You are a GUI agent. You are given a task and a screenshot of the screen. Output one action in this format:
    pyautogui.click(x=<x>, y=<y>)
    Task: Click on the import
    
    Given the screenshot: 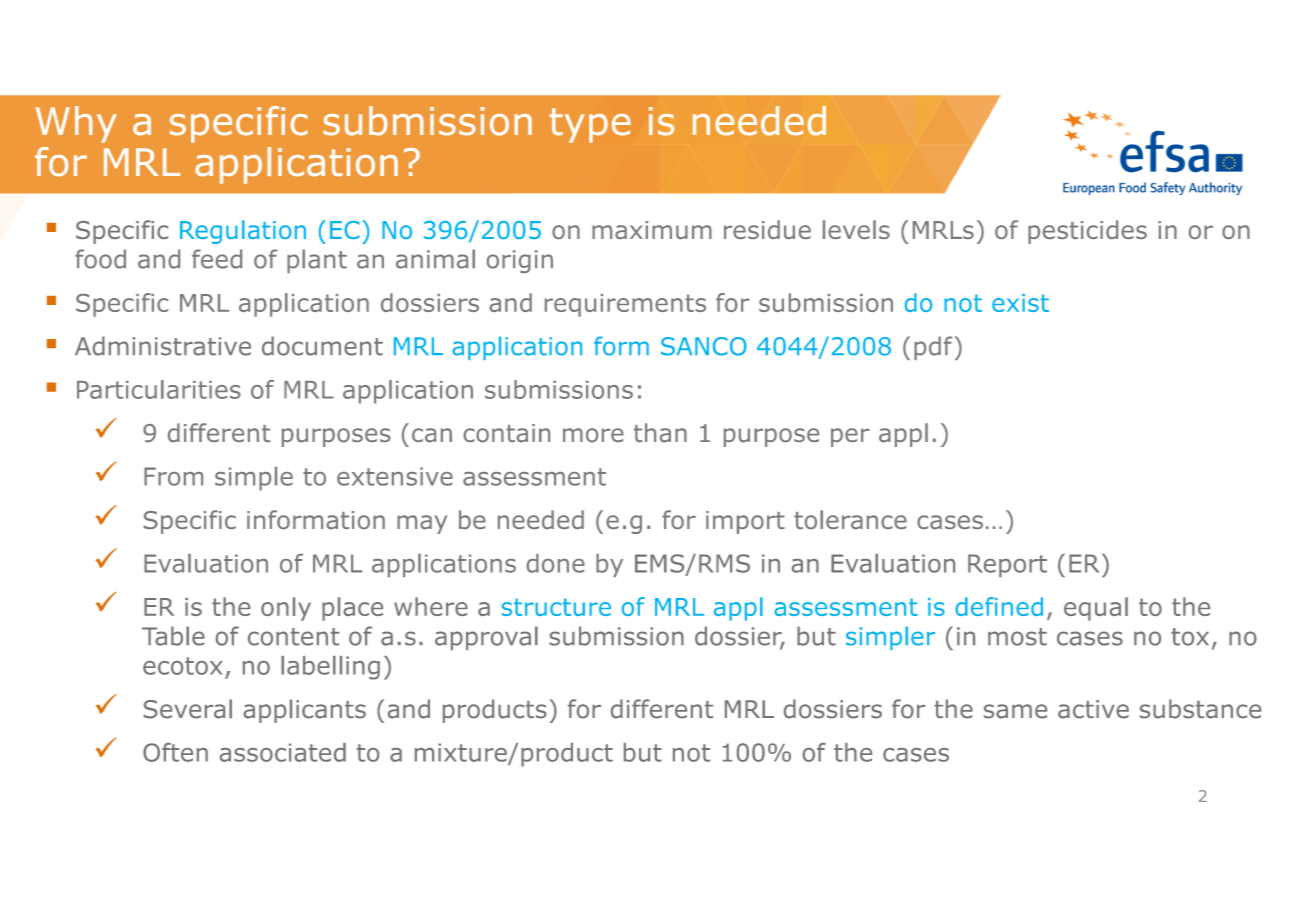 What is the action you would take?
    pyautogui.click(x=745, y=522)
